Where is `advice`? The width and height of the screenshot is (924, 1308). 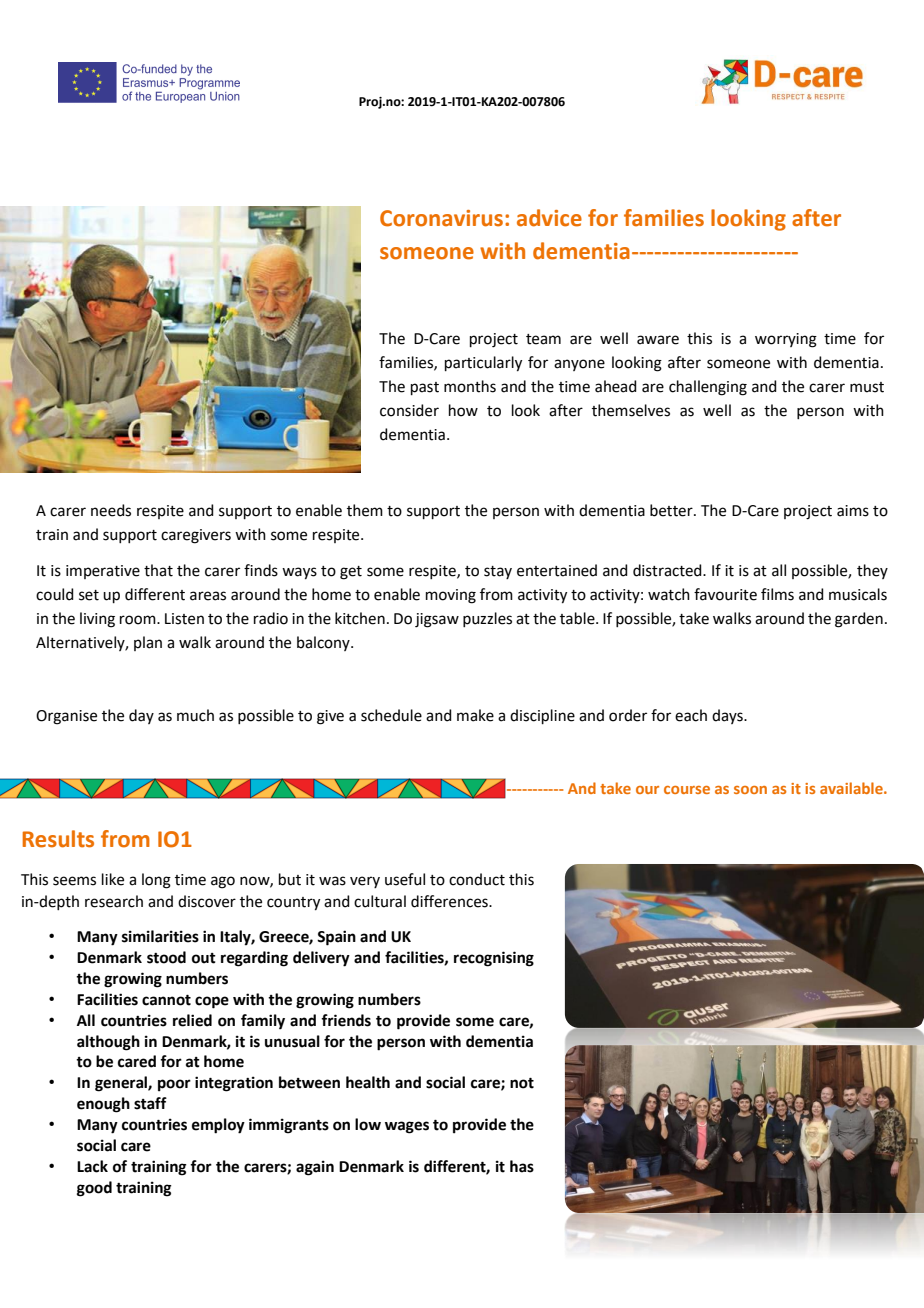 advice is located at coordinates (549, 218).
